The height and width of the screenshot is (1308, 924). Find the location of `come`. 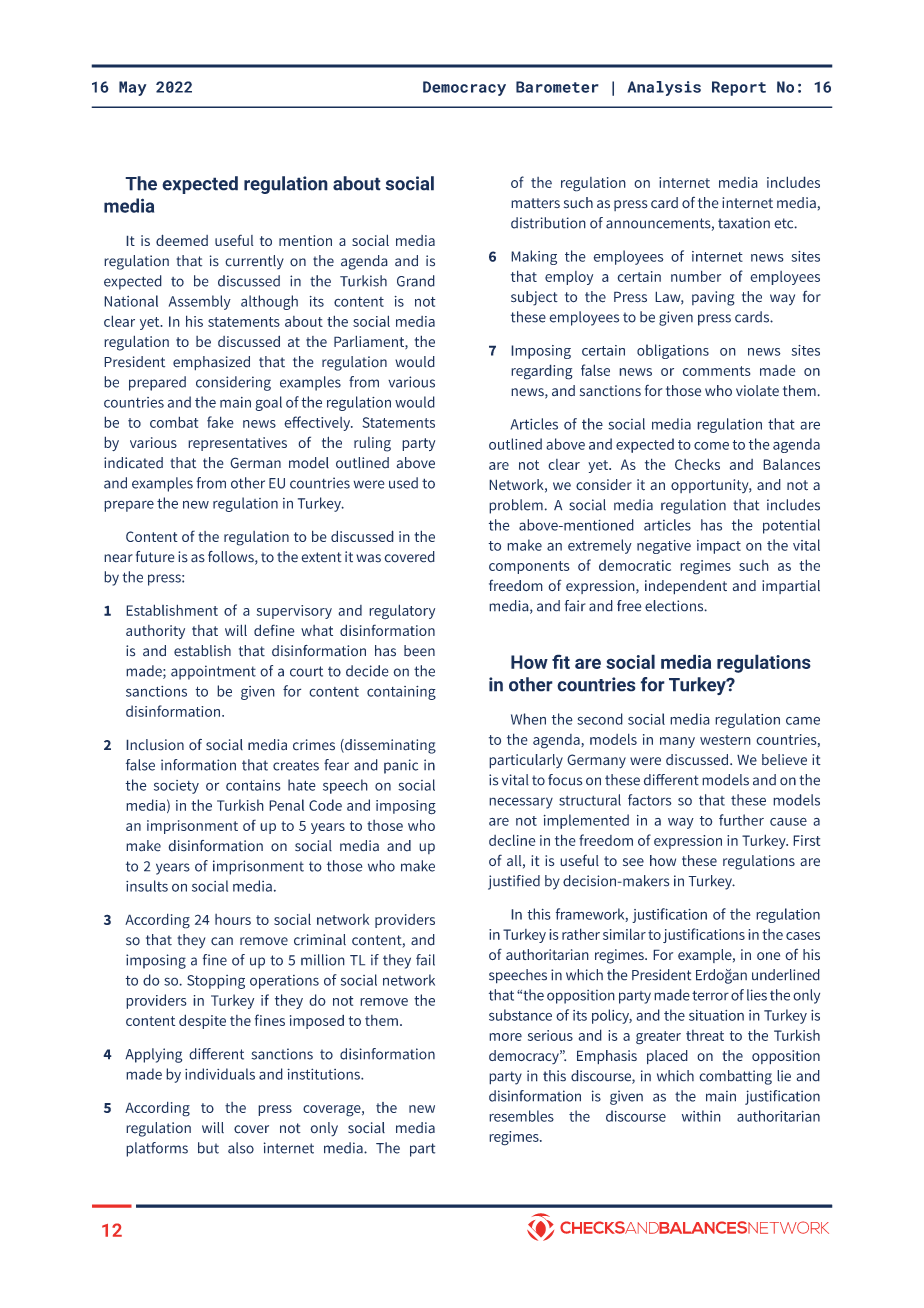

come is located at coordinates (711, 446).
